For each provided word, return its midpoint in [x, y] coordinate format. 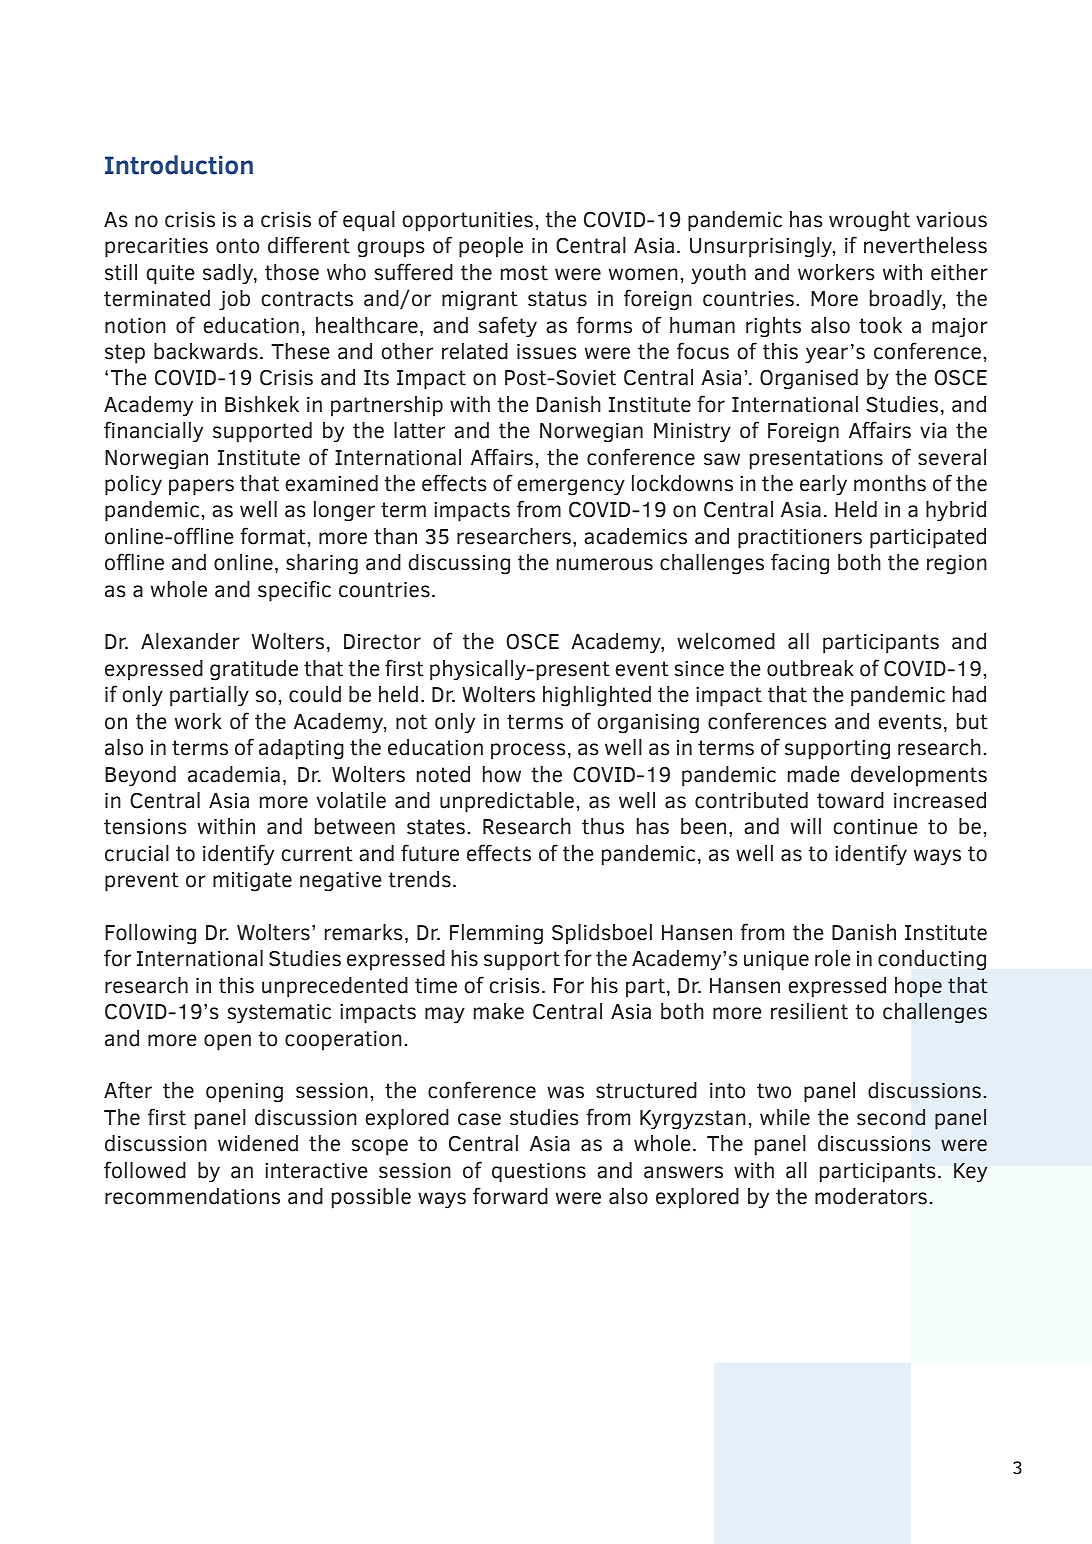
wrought [869, 221]
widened [258, 1143]
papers [201, 487]
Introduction [179, 165]
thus [603, 826]
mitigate [252, 882]
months [890, 483]
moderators [871, 1196]
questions [539, 1173]
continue [875, 827]
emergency [571, 487]
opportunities [467, 222]
